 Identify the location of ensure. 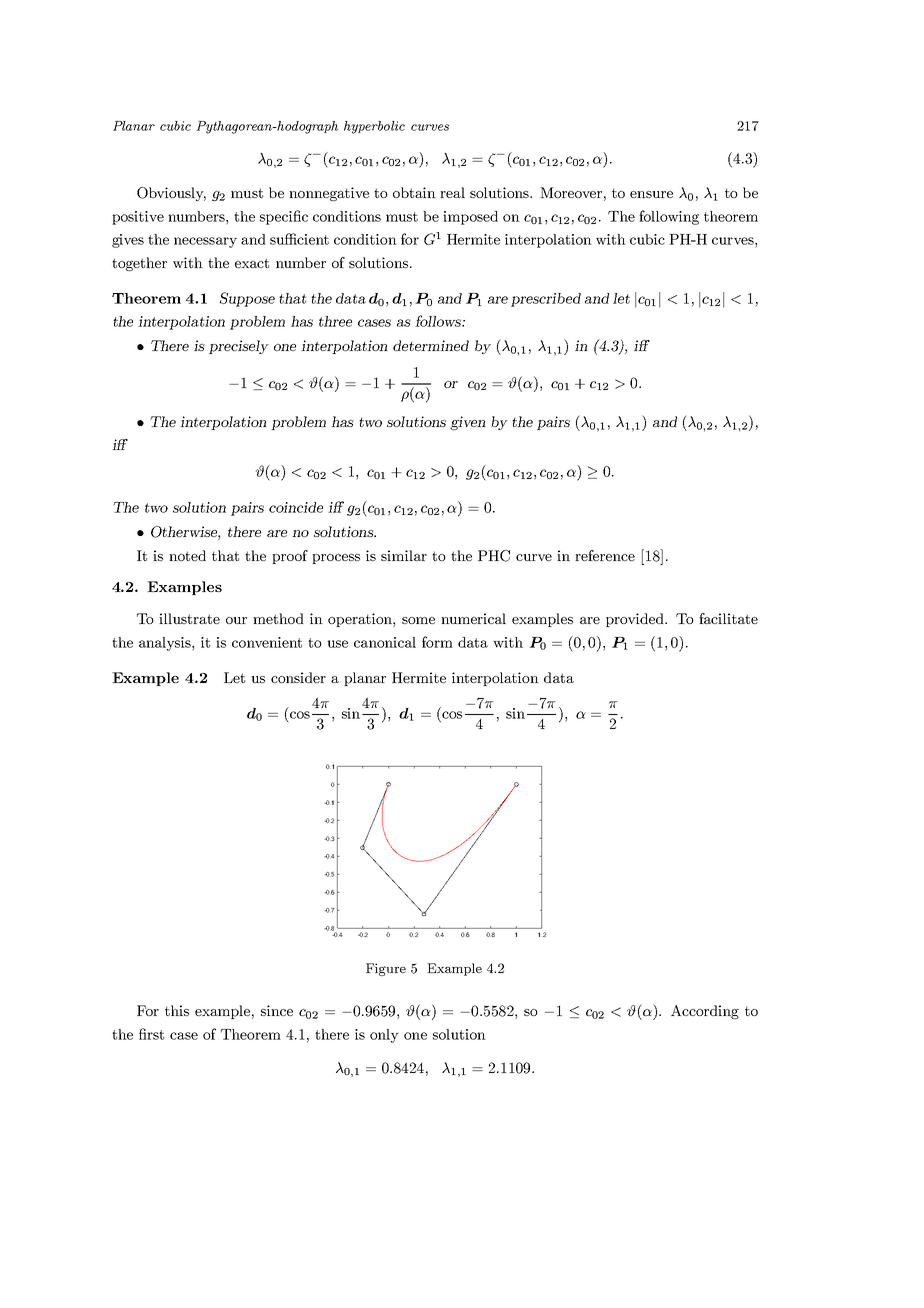
(651, 194).
